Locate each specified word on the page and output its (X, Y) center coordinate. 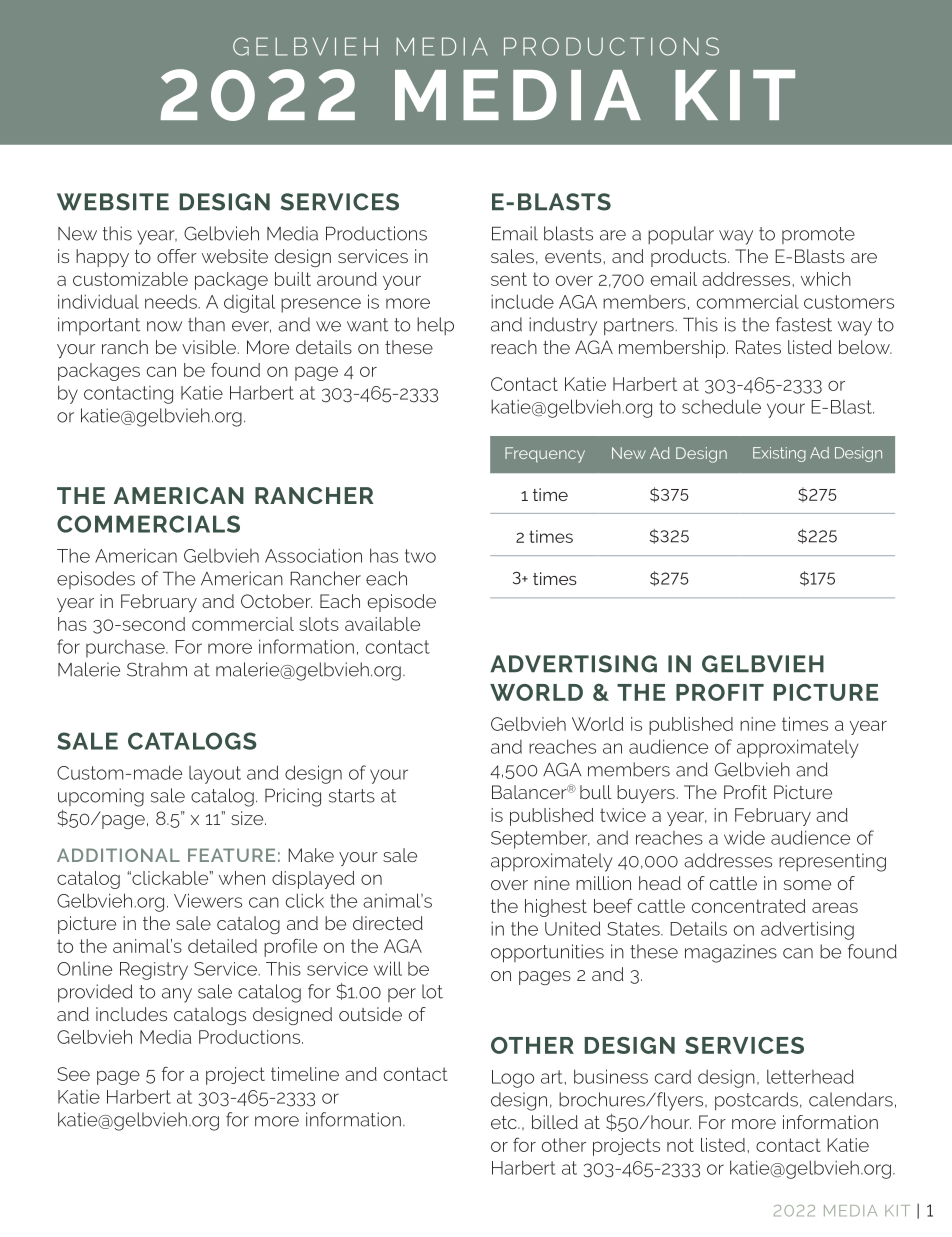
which (826, 279)
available (382, 624)
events (574, 256)
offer (177, 256)
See (73, 1074)
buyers (647, 794)
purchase (126, 649)
